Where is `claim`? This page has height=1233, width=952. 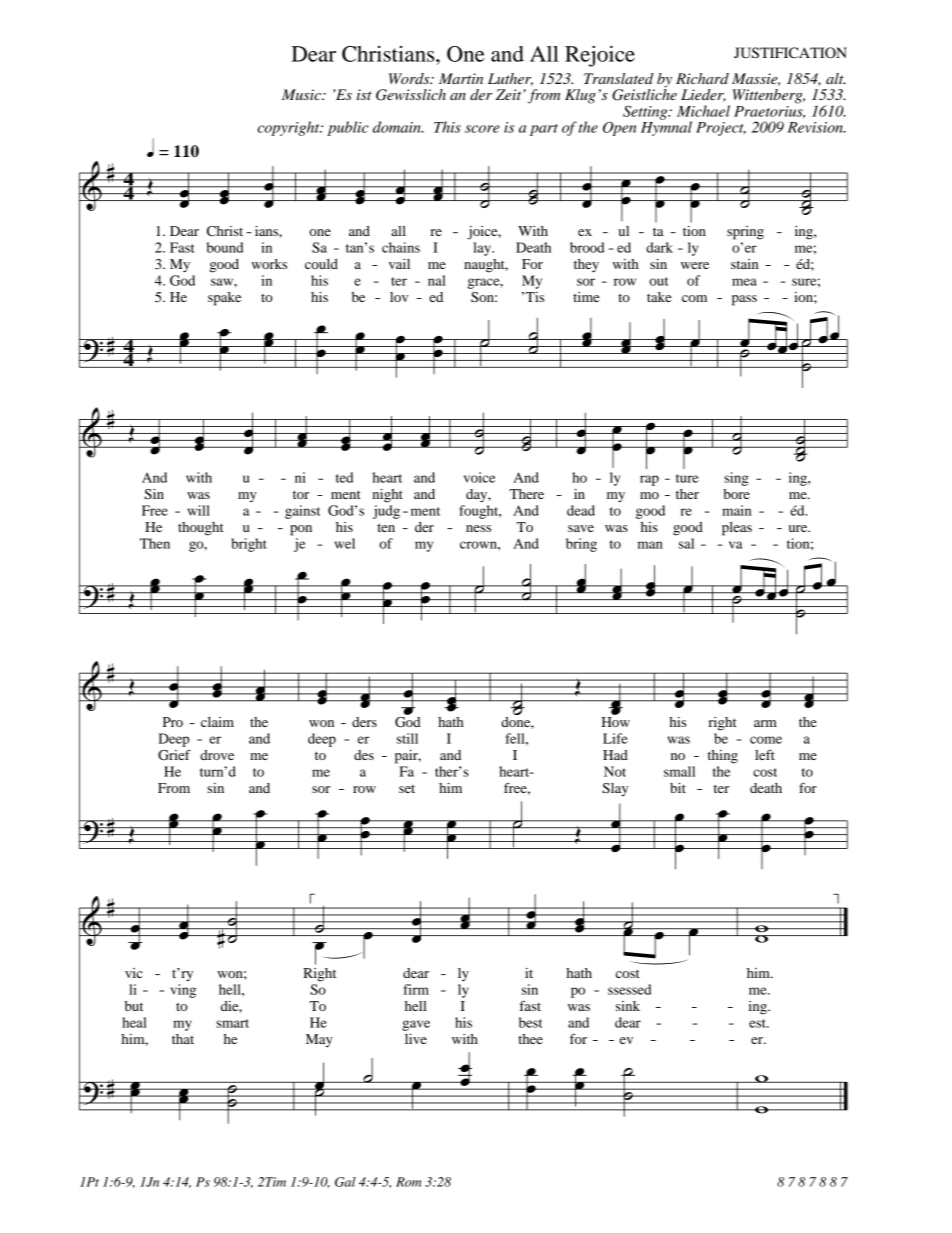
claim is located at coordinates (217, 722).
